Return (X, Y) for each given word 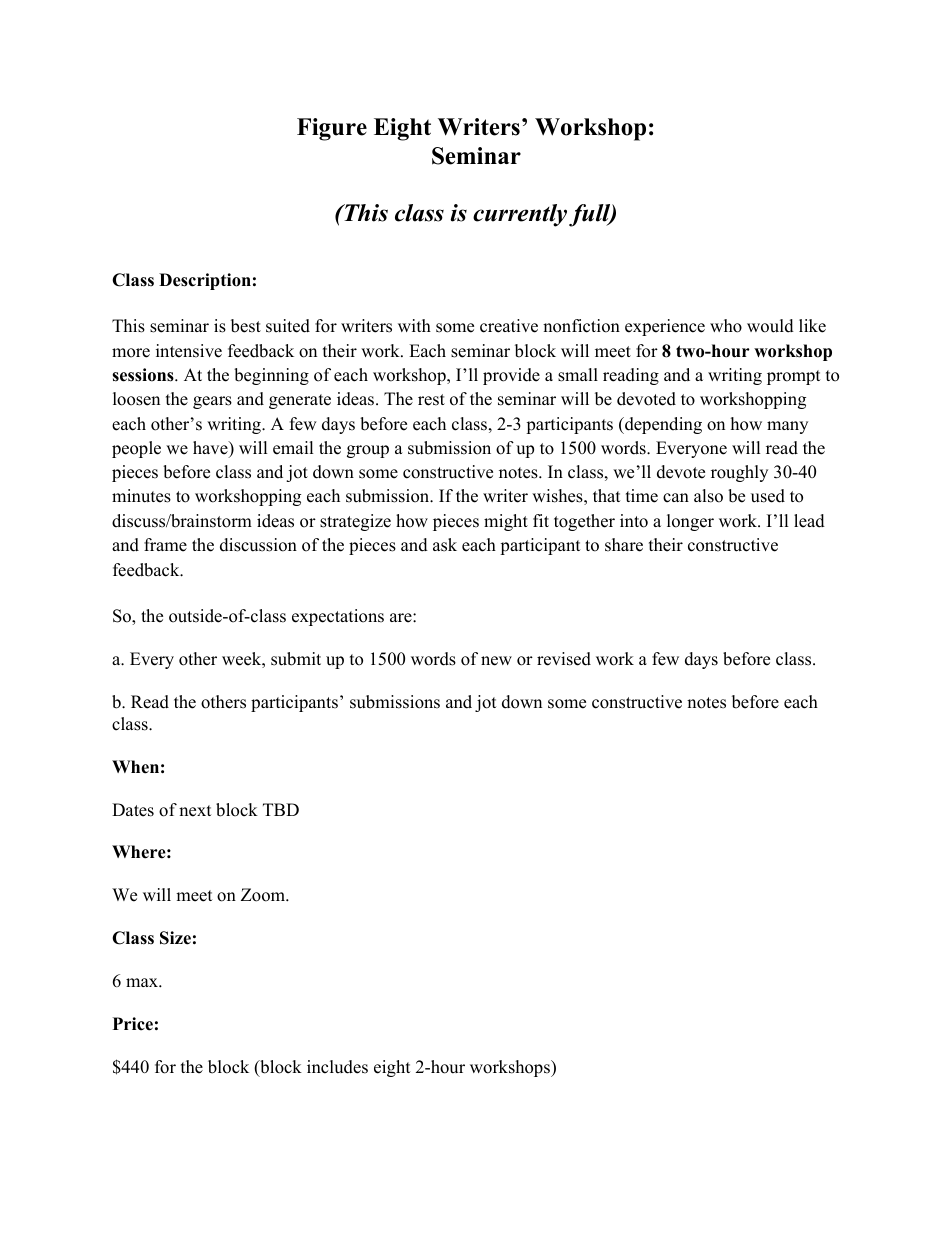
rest (431, 400)
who (726, 326)
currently (520, 215)
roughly (739, 473)
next (195, 811)
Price (133, 1024)
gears (212, 402)
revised (564, 659)
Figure (332, 129)
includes (337, 1067)
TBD (281, 809)
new (496, 661)
